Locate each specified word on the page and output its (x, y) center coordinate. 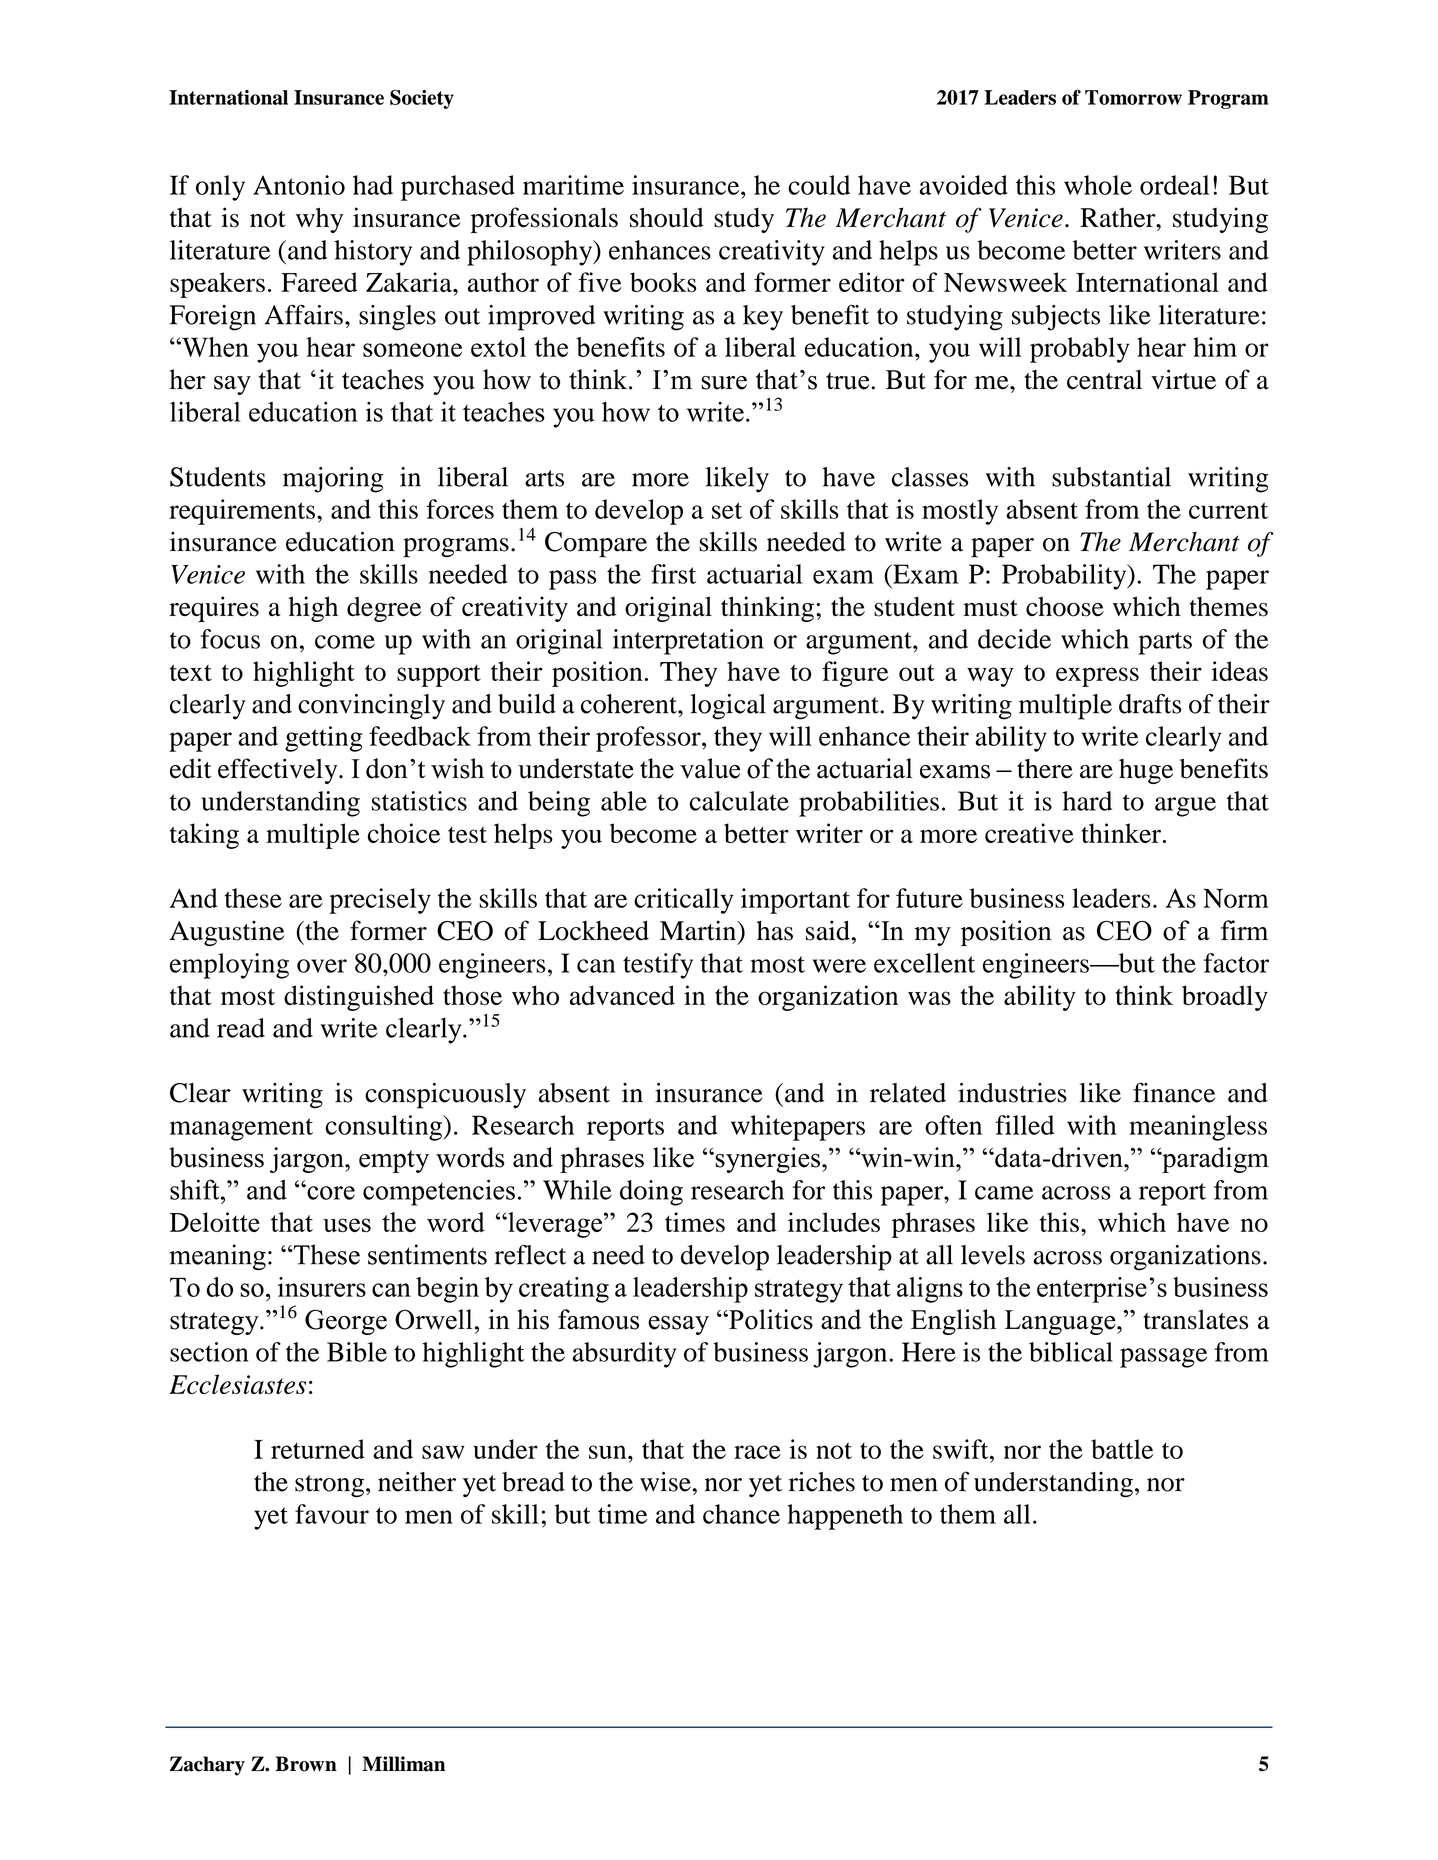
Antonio (299, 185)
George (346, 1322)
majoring (333, 480)
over (322, 966)
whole (1098, 185)
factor (1236, 963)
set (727, 510)
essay (678, 1325)
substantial (1111, 477)
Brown (306, 1764)
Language (1061, 1322)
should (667, 217)
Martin (699, 930)
